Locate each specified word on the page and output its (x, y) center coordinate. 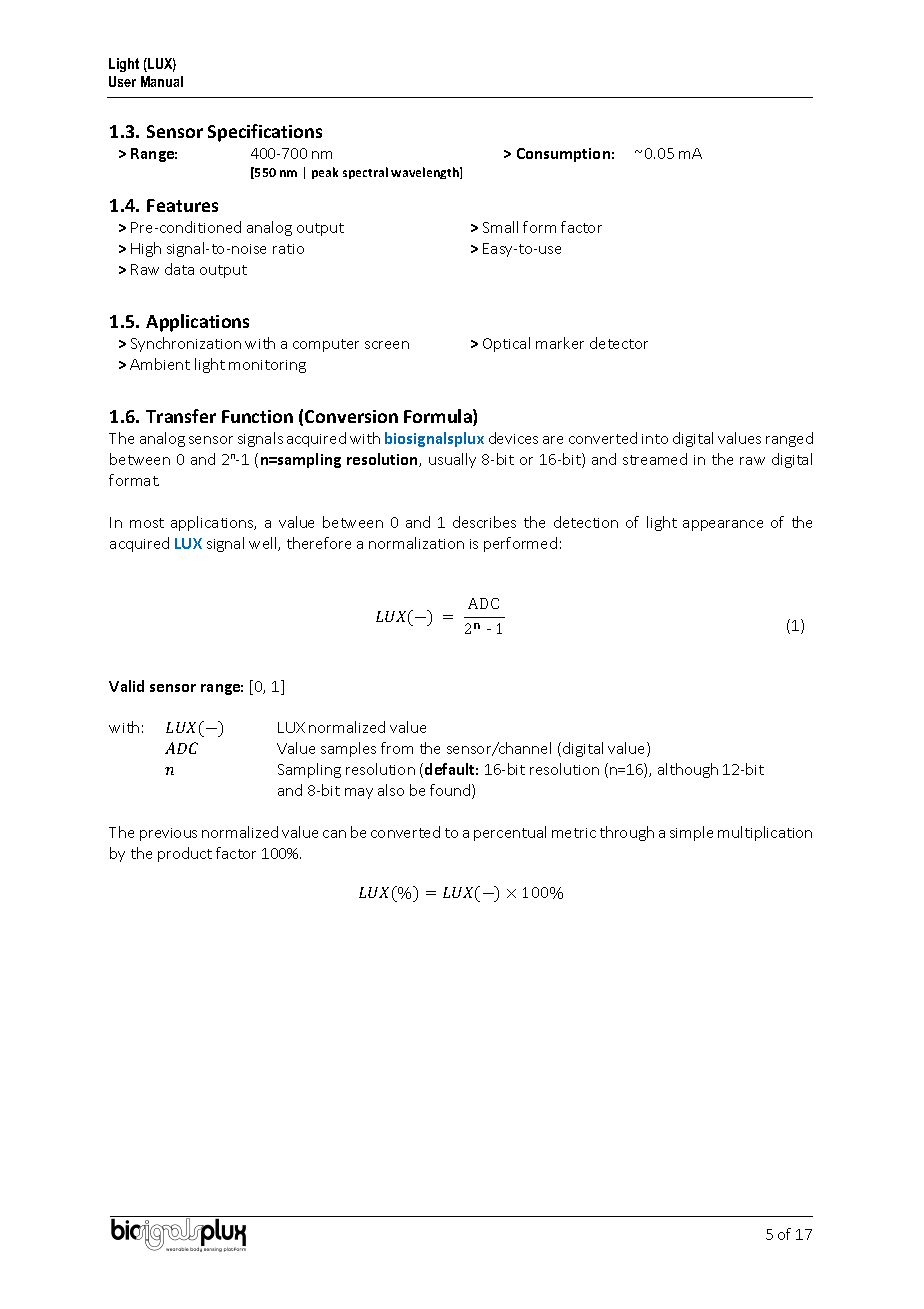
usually (452, 460)
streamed (655, 459)
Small (500, 227)
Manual (162, 81)
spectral (365, 173)
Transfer (181, 416)
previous (168, 834)
